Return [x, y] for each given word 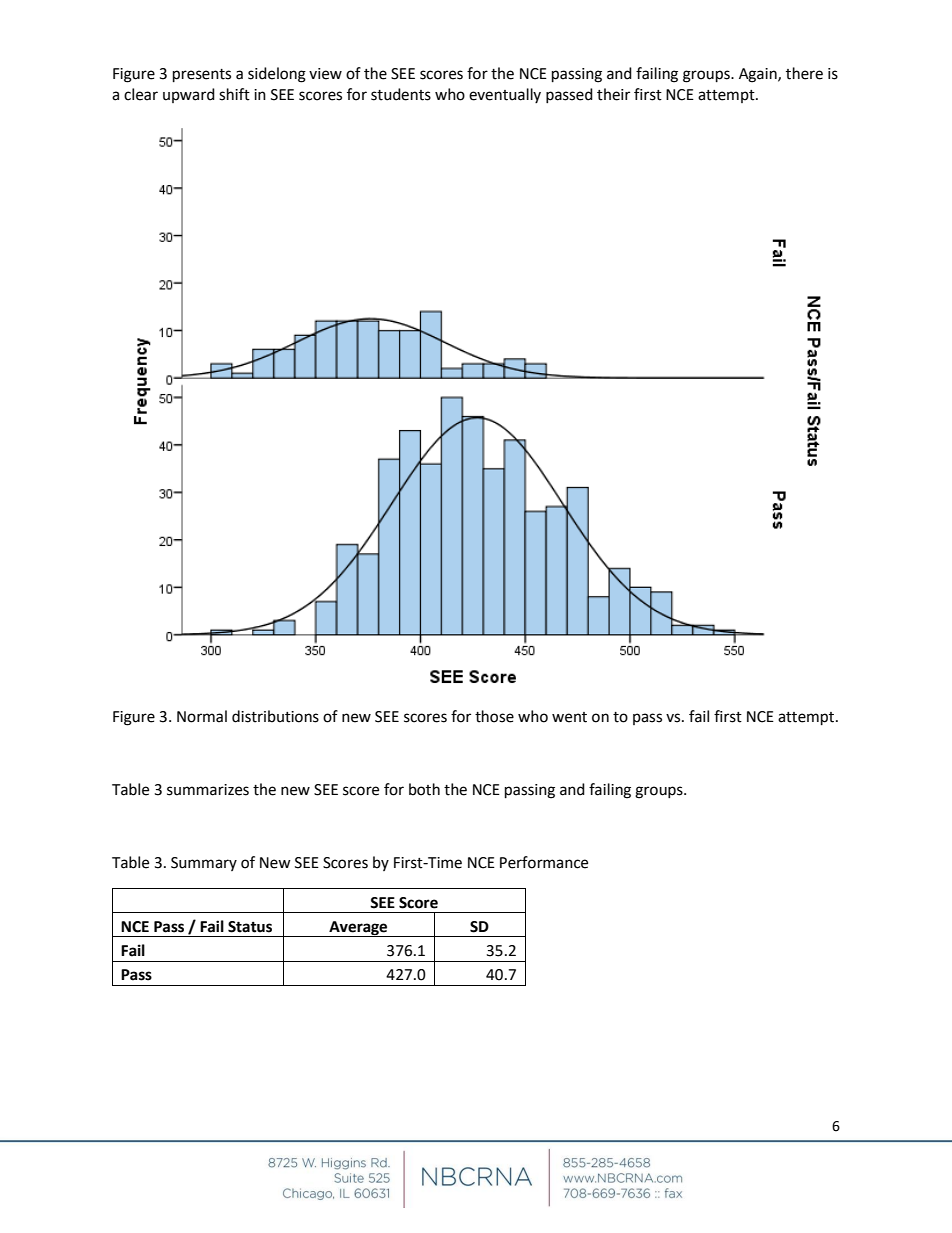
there [804, 73]
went [569, 717]
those [494, 716]
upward [189, 95]
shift [234, 94]
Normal [202, 716]
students [401, 94]
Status [250, 927]
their [613, 94]
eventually [505, 95]
